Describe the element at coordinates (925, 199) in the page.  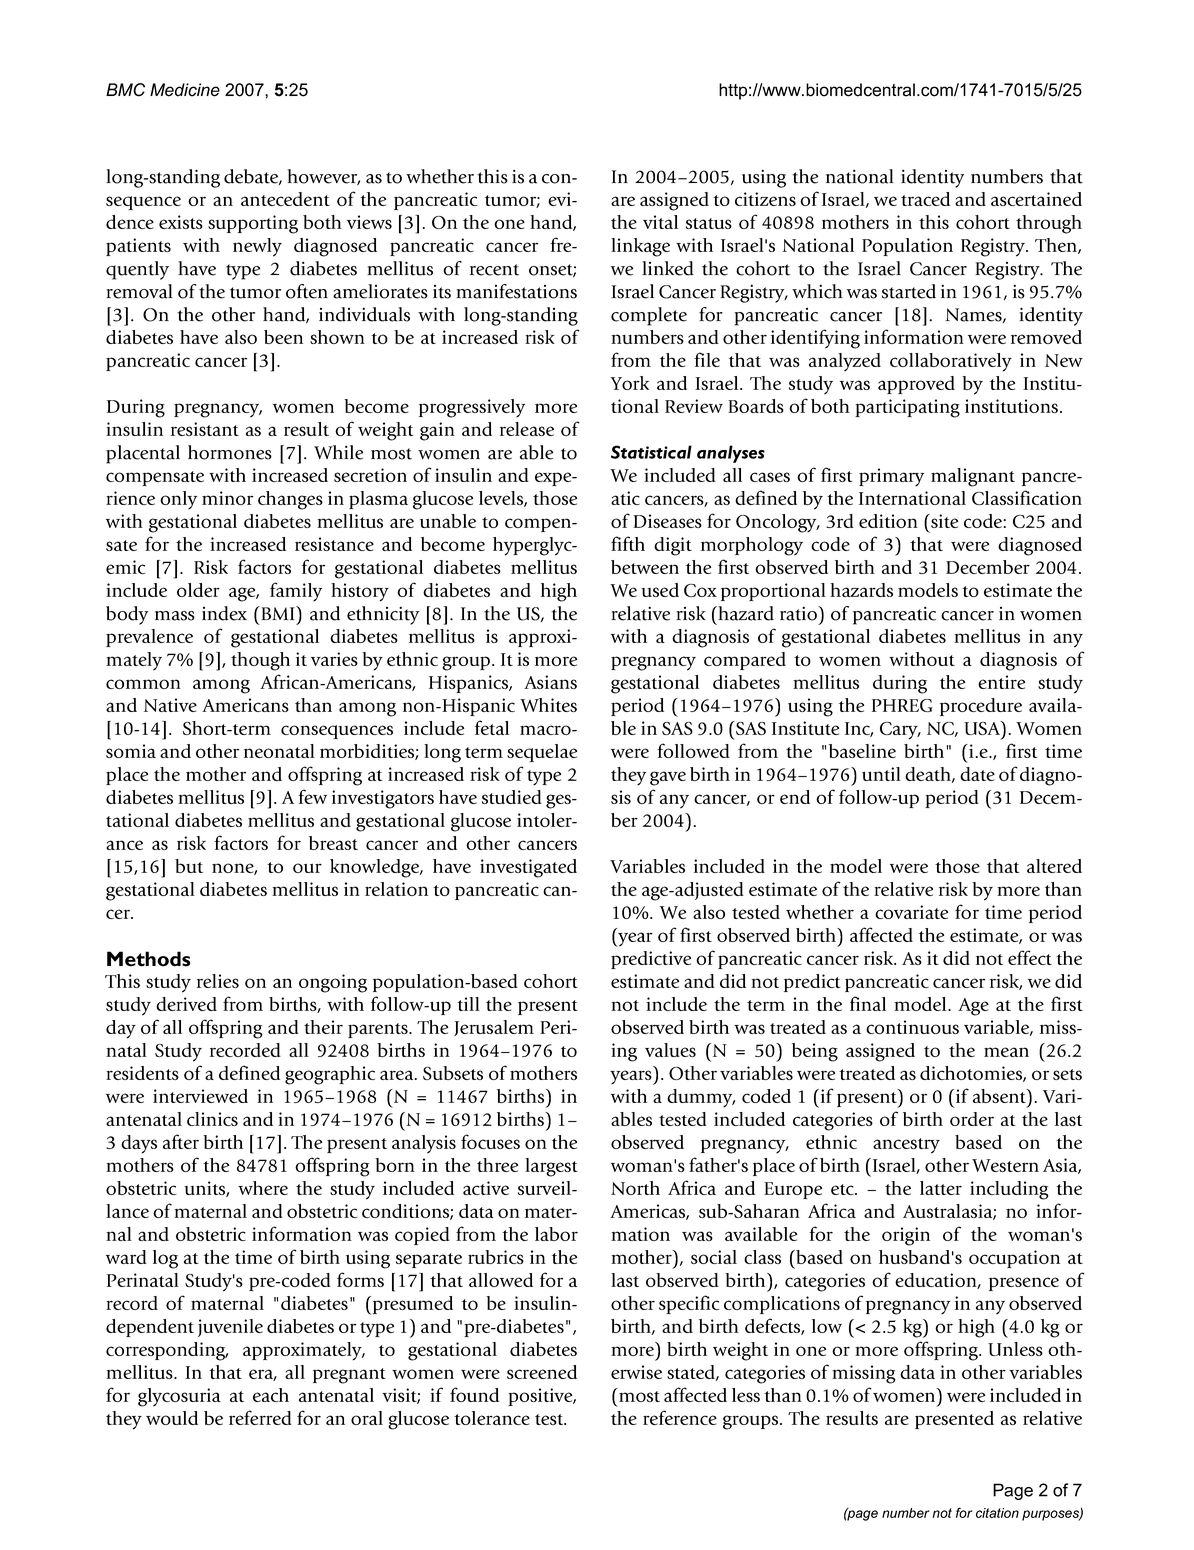
I see `traced` at that location.
